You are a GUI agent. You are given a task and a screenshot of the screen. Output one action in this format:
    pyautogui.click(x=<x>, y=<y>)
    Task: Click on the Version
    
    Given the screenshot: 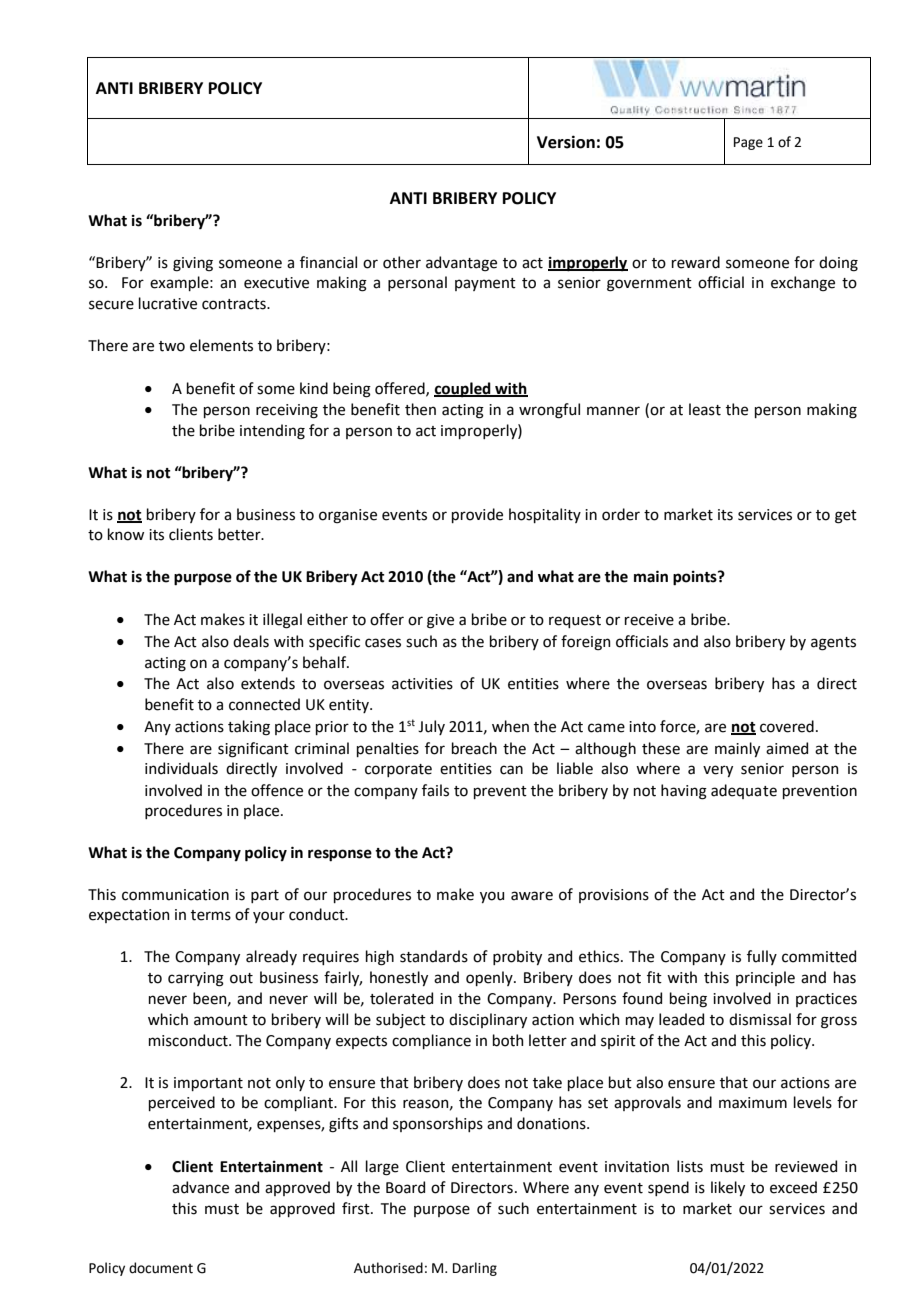 What is the action you would take?
    pyautogui.click(x=566, y=142)
